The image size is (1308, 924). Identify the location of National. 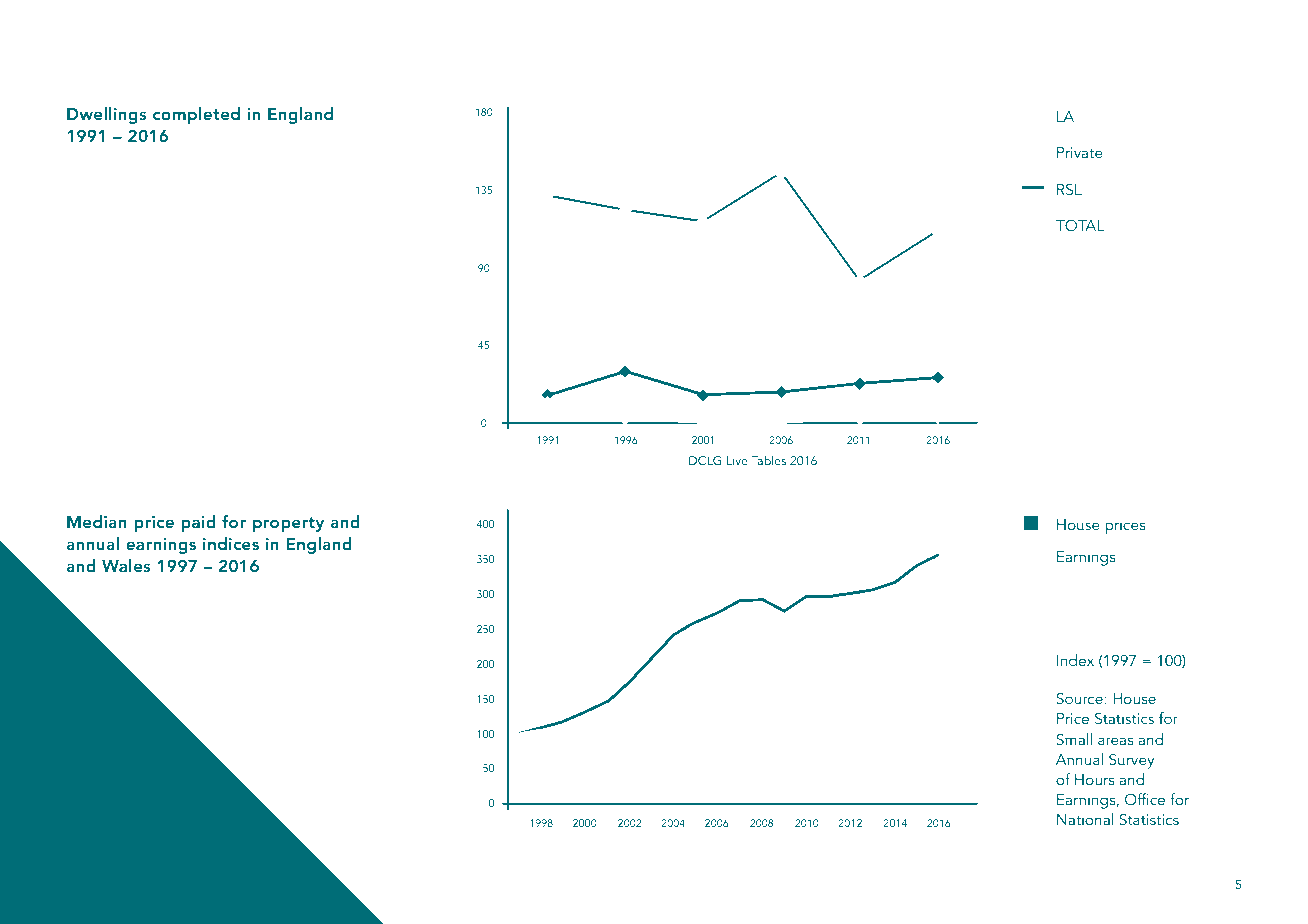
(1085, 819).
